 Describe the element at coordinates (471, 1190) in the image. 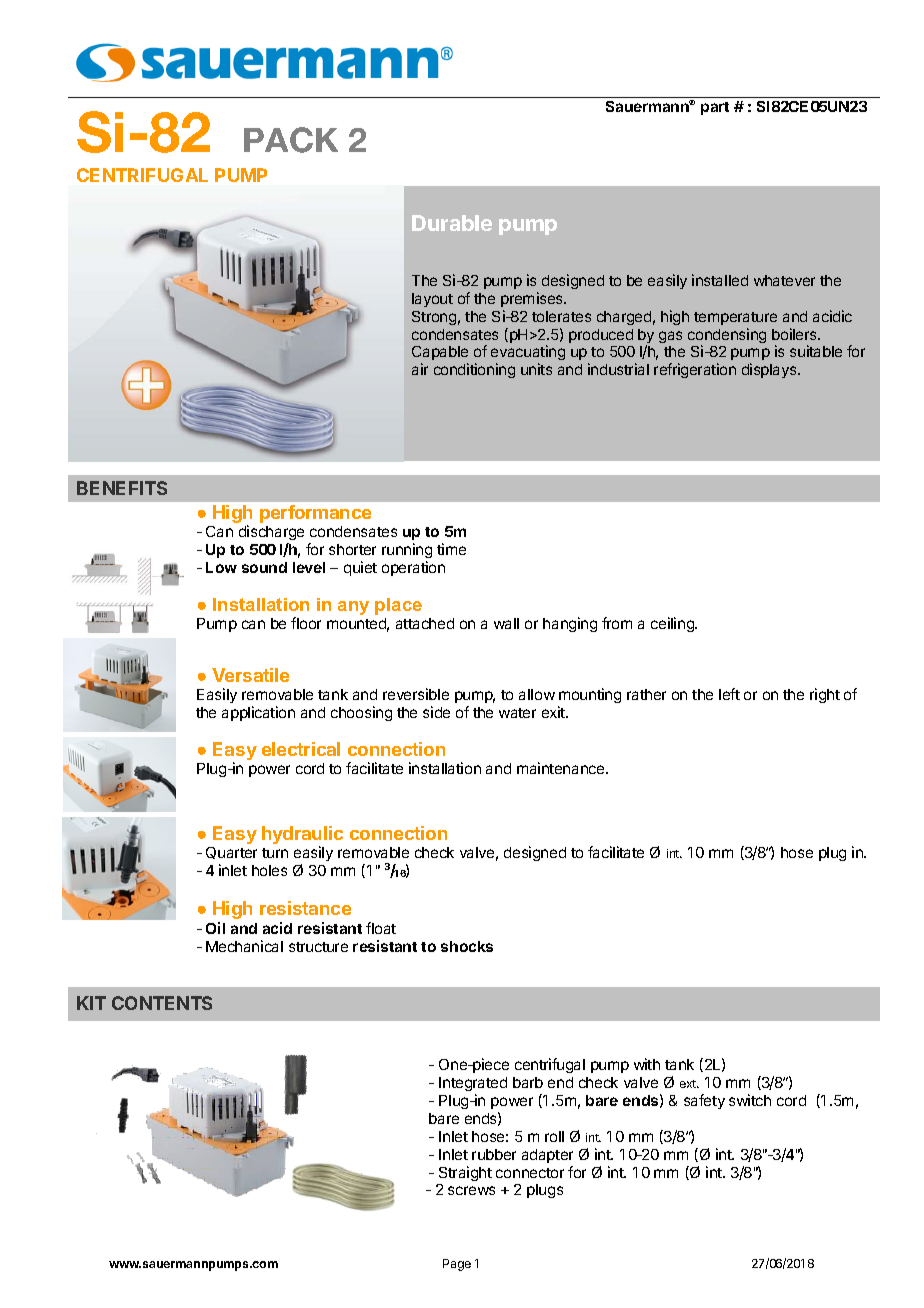

I see `screws` at that location.
